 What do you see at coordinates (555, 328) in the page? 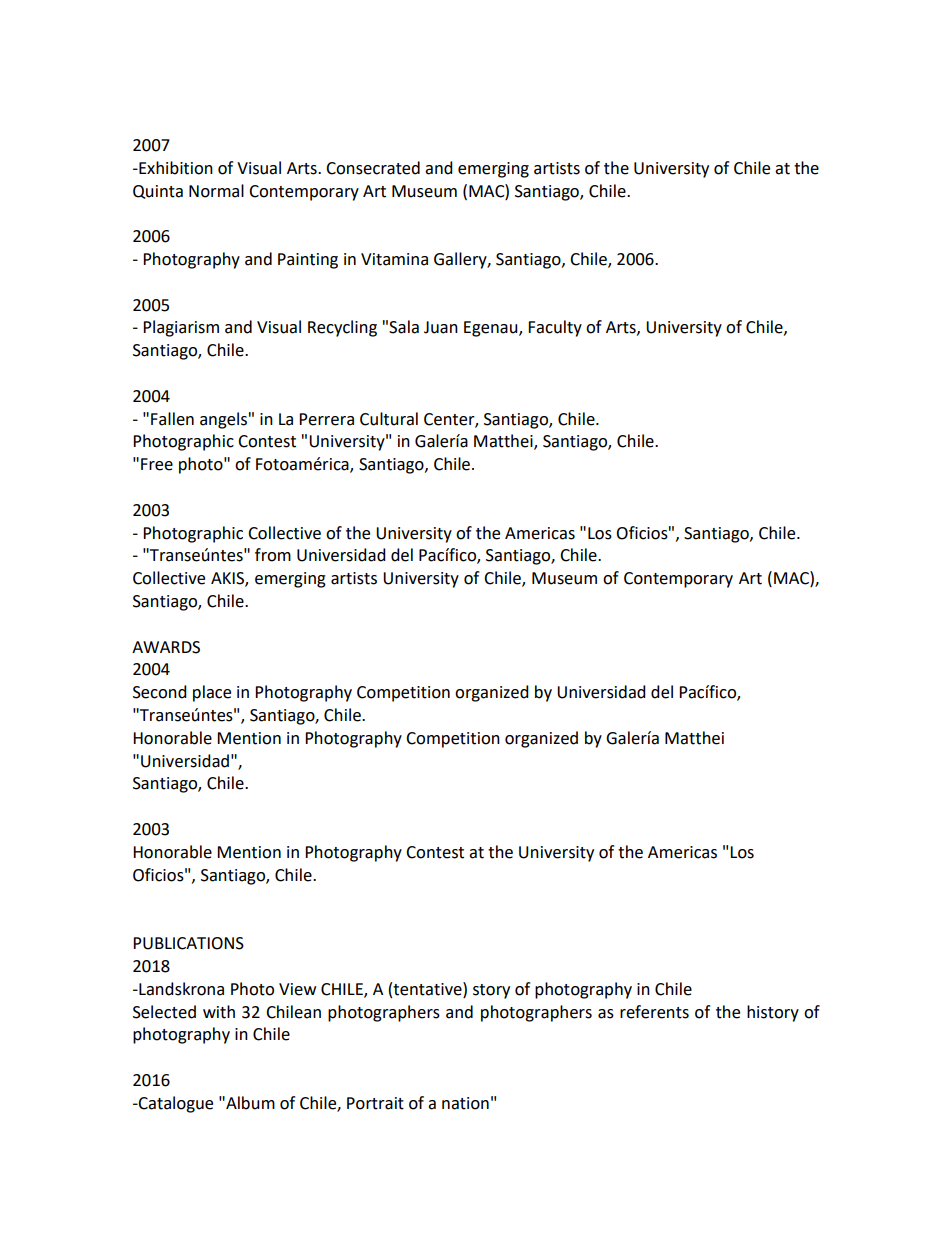
I see `Faculty` at bounding box center [555, 328].
